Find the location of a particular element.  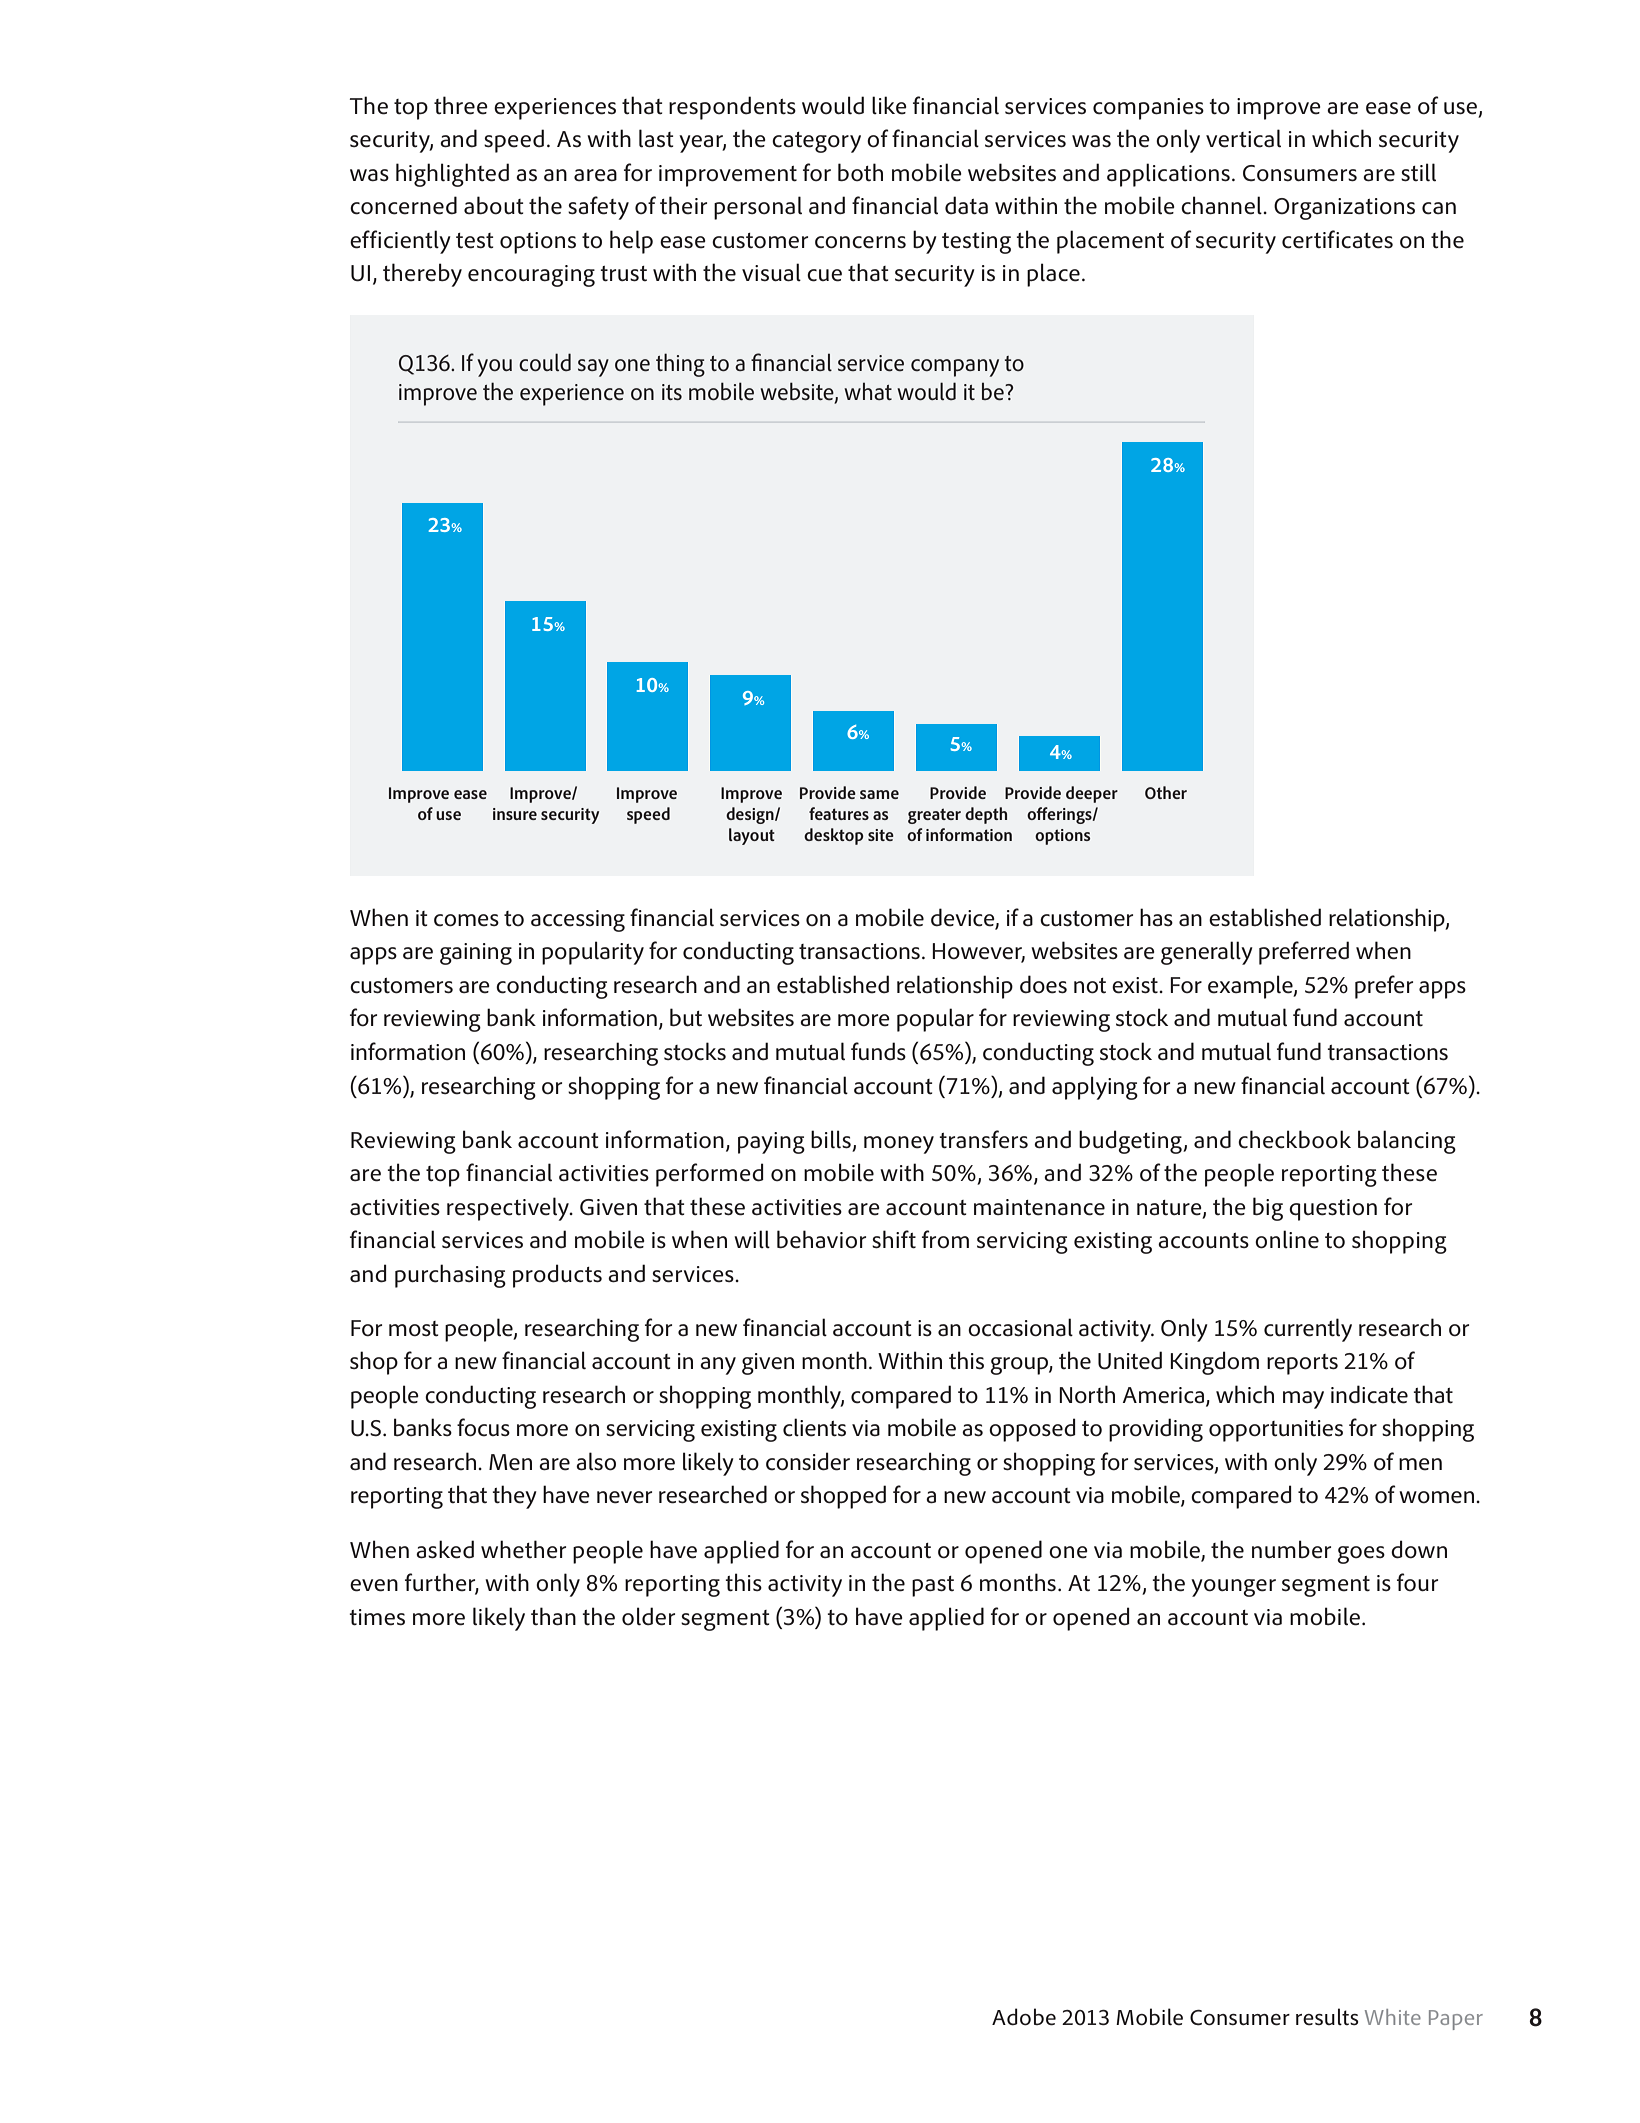

checkbook is located at coordinates (1294, 1139).
